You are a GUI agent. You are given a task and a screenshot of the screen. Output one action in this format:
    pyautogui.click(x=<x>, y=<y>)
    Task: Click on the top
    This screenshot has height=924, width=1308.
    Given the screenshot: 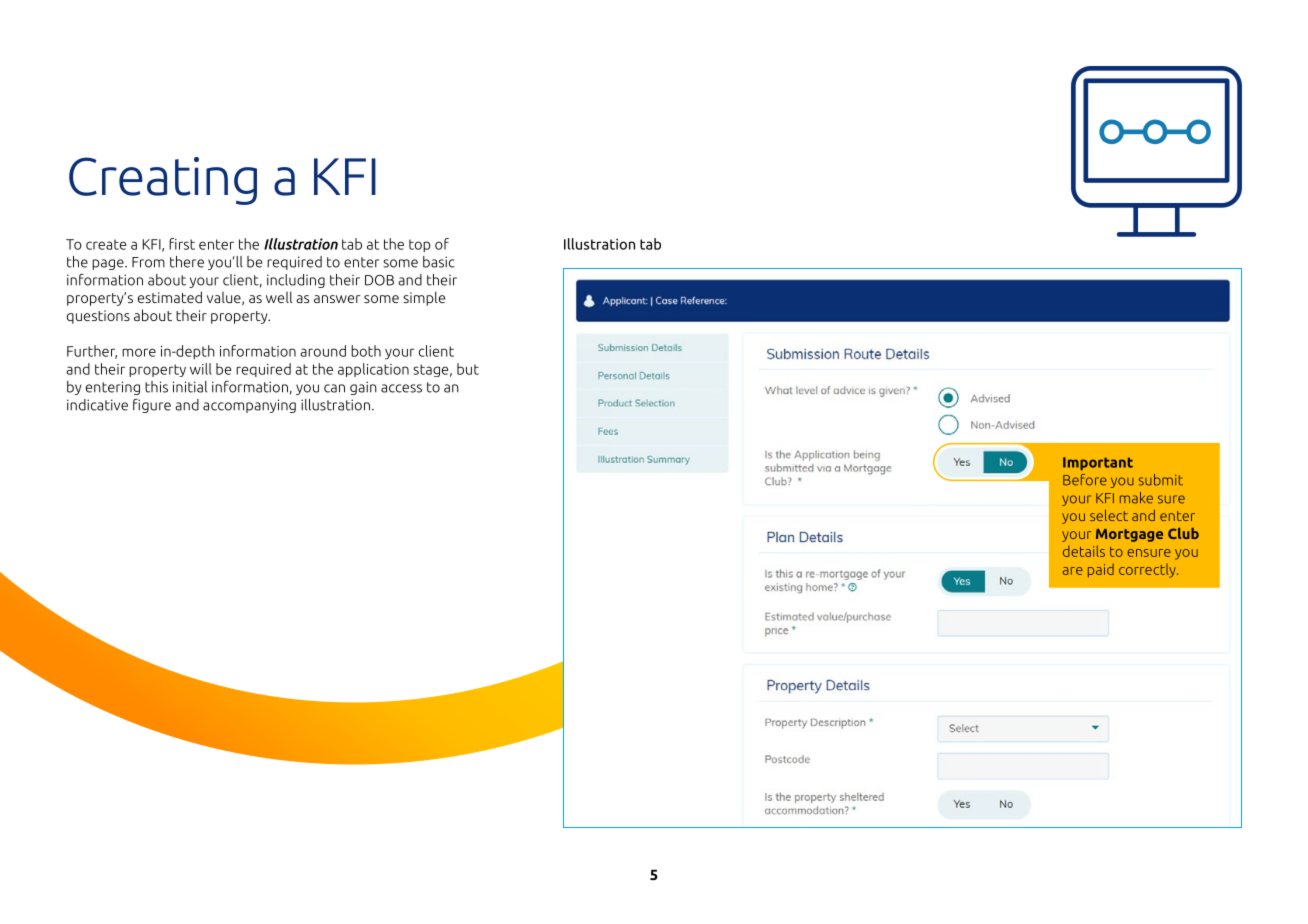 What is the action you would take?
    pyautogui.click(x=420, y=245)
